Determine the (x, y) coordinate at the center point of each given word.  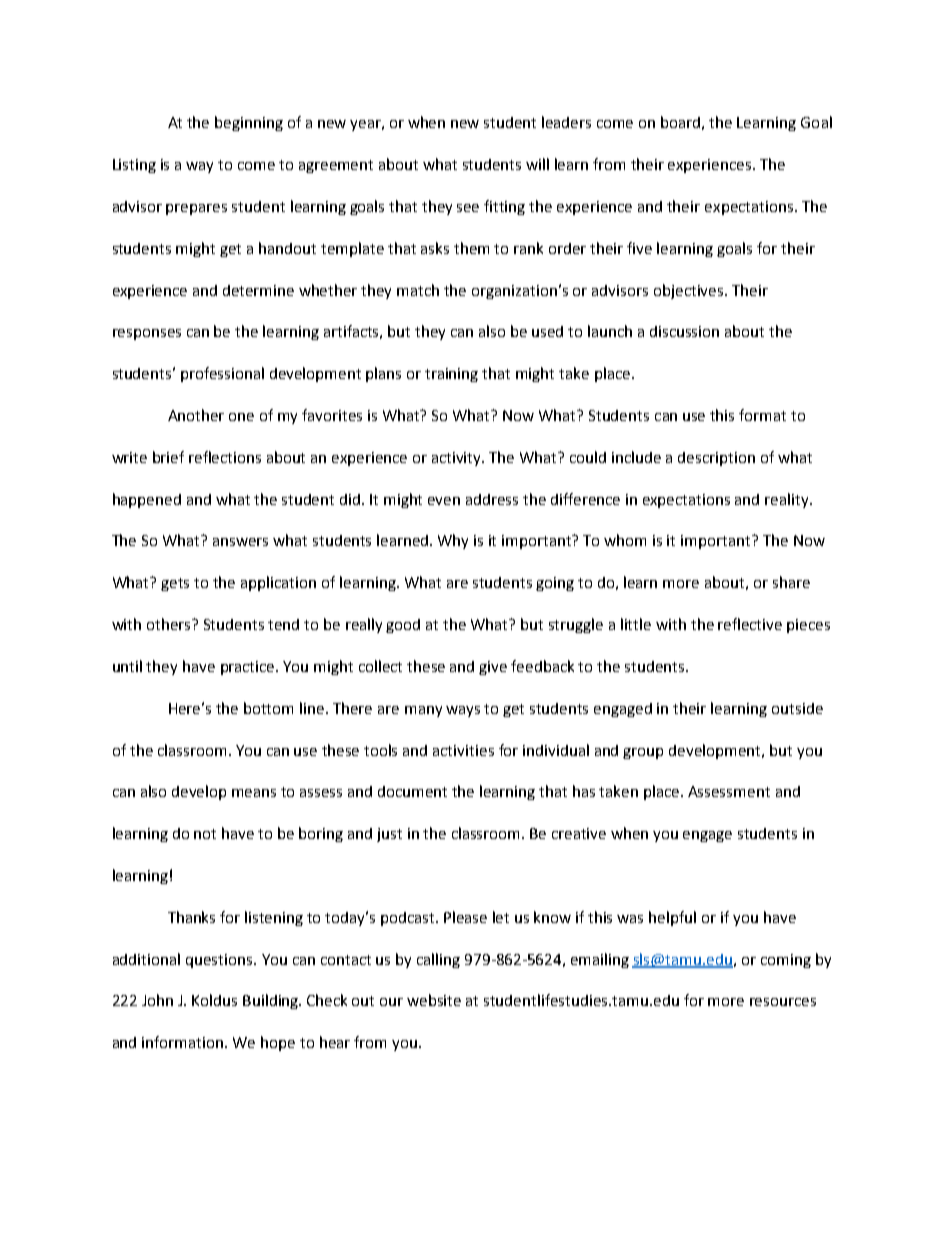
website (434, 1000)
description (716, 459)
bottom (268, 708)
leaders (566, 122)
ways (463, 711)
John (157, 1000)
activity (458, 459)
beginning (249, 123)
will (537, 164)
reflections (225, 457)
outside (797, 708)
